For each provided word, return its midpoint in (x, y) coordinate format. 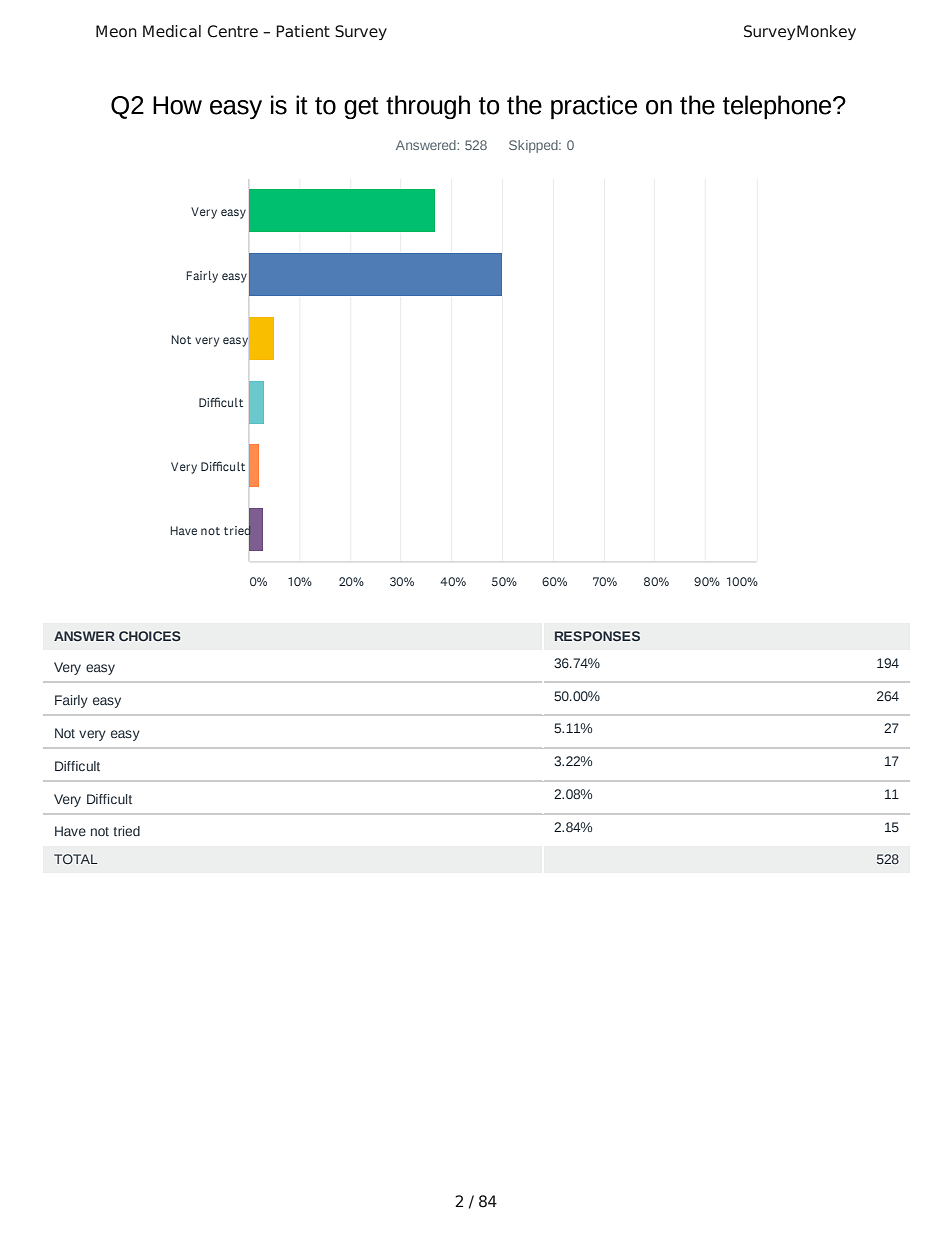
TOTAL (76, 859)
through (428, 107)
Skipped (534, 146)
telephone (778, 107)
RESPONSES (597, 636)
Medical (172, 31)
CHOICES (150, 636)
